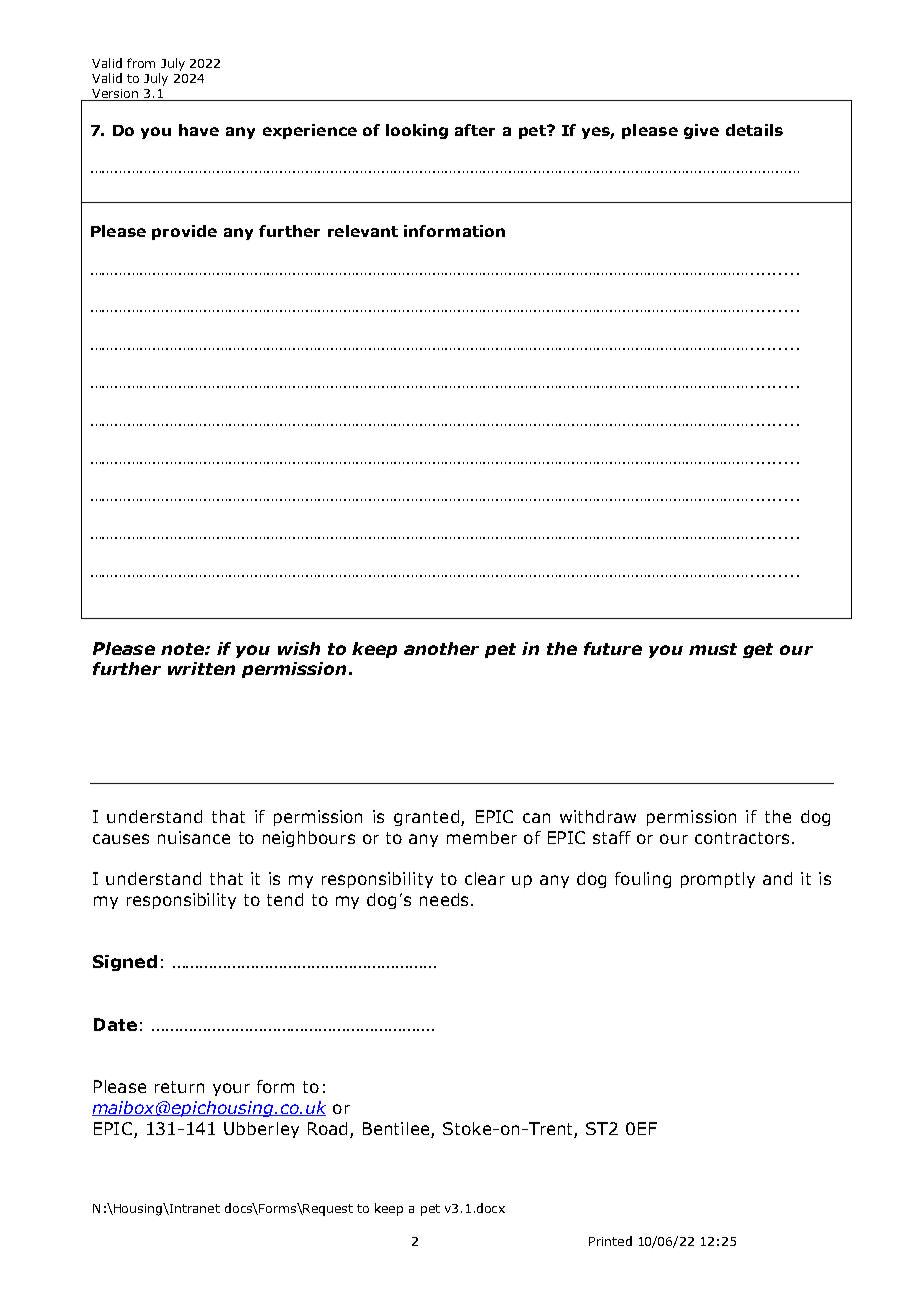  Describe the element at coordinates (754, 130) in the page. I see `details` at that location.
